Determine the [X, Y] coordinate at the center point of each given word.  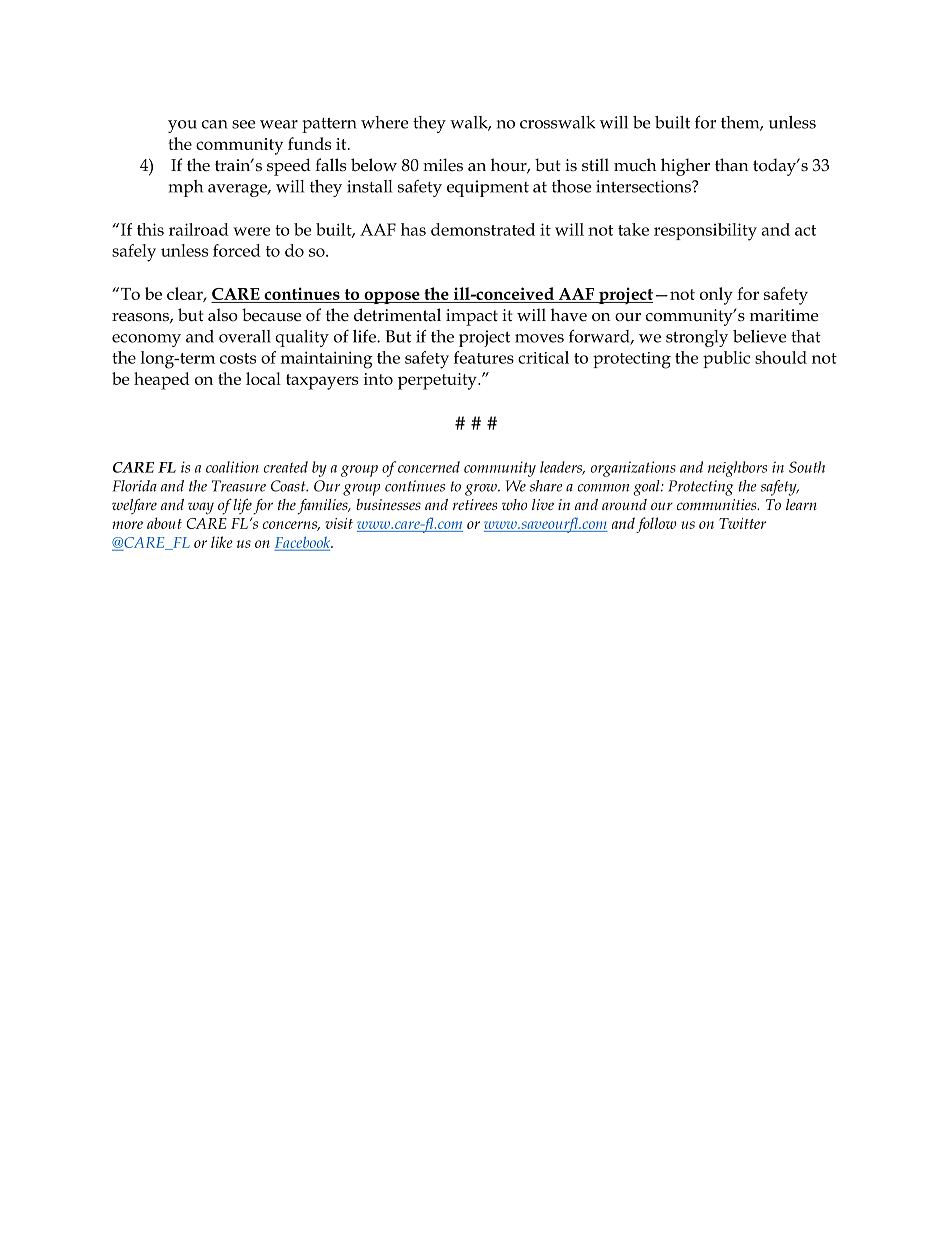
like [222, 542]
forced [237, 250]
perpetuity [438, 381]
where [385, 122]
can [215, 124]
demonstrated [483, 229]
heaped [162, 381]
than [732, 164]
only [716, 296]
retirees [475, 504]
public [726, 359]
